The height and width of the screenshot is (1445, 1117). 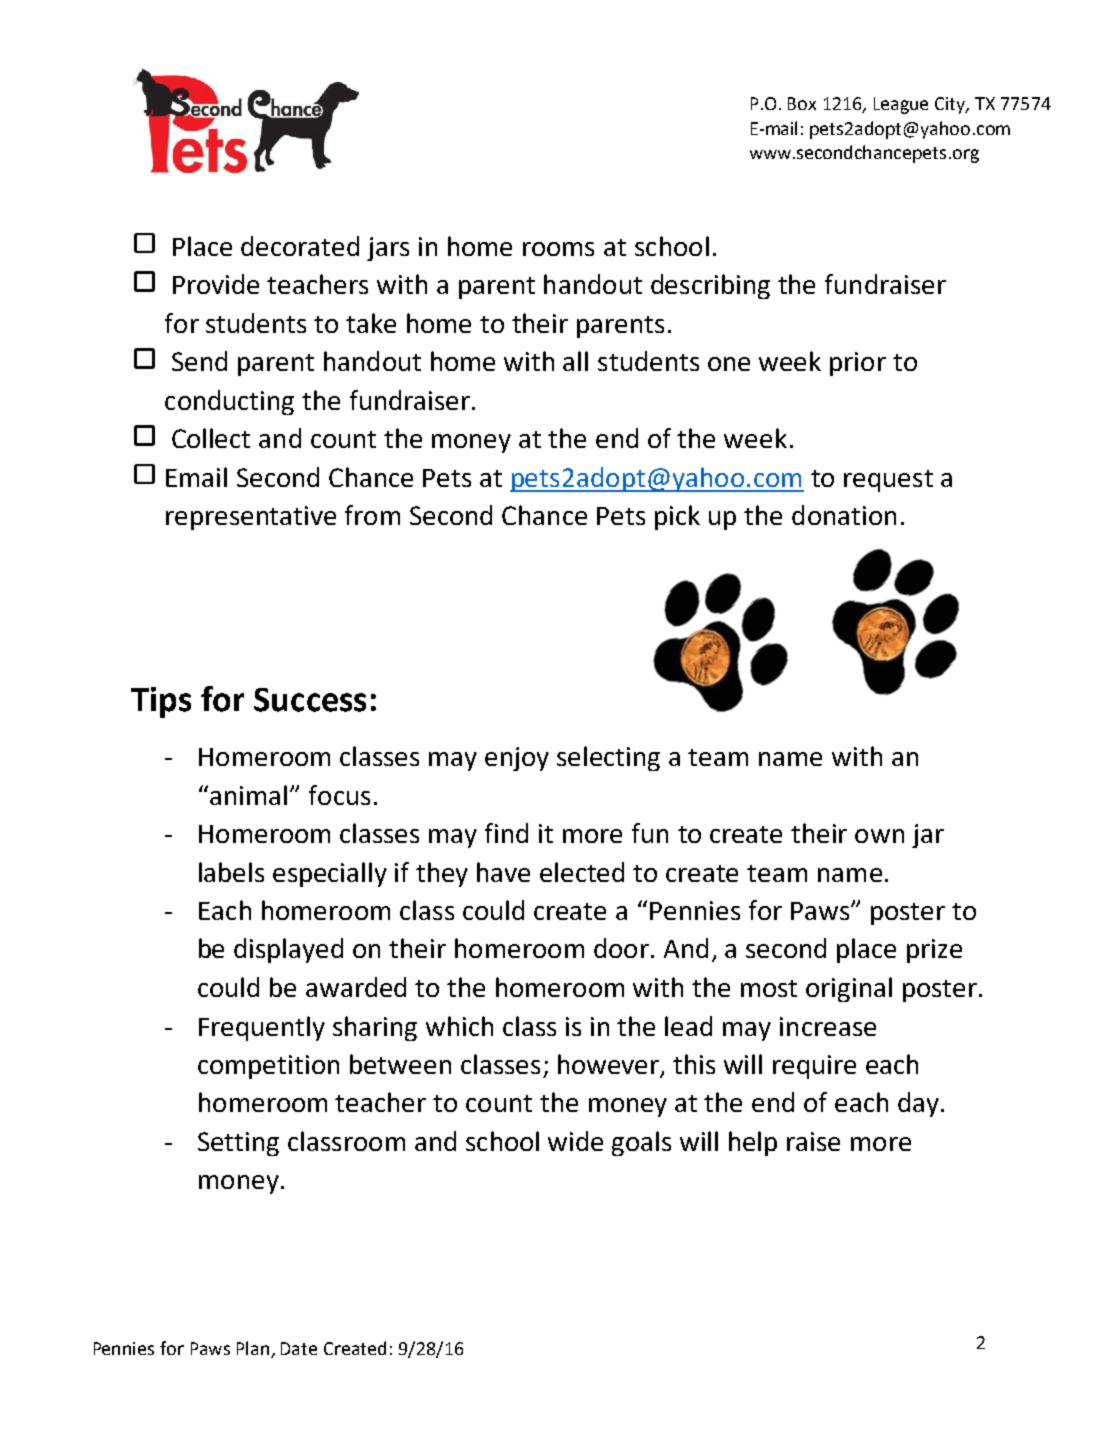 I want to click on decorated, so click(x=300, y=246).
